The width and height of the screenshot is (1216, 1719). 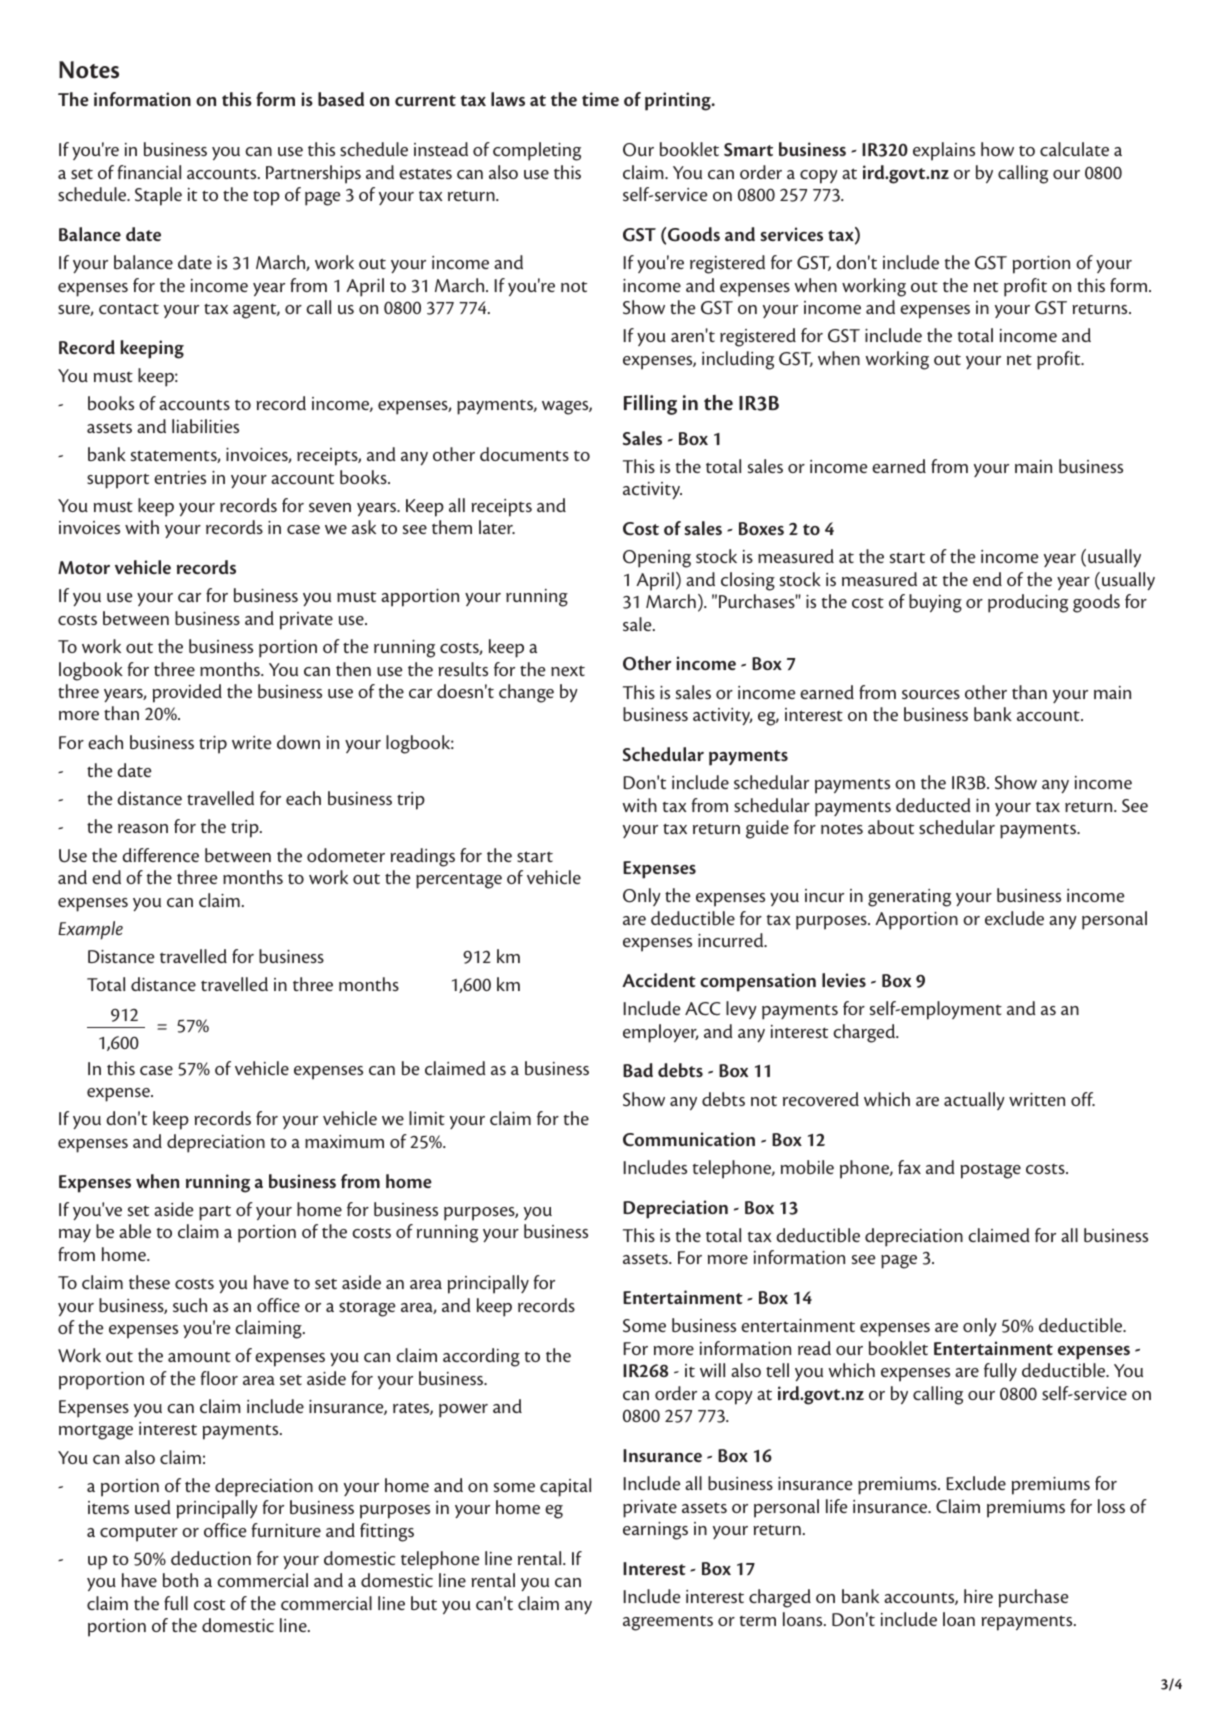 I want to click on provided, so click(x=187, y=693).
